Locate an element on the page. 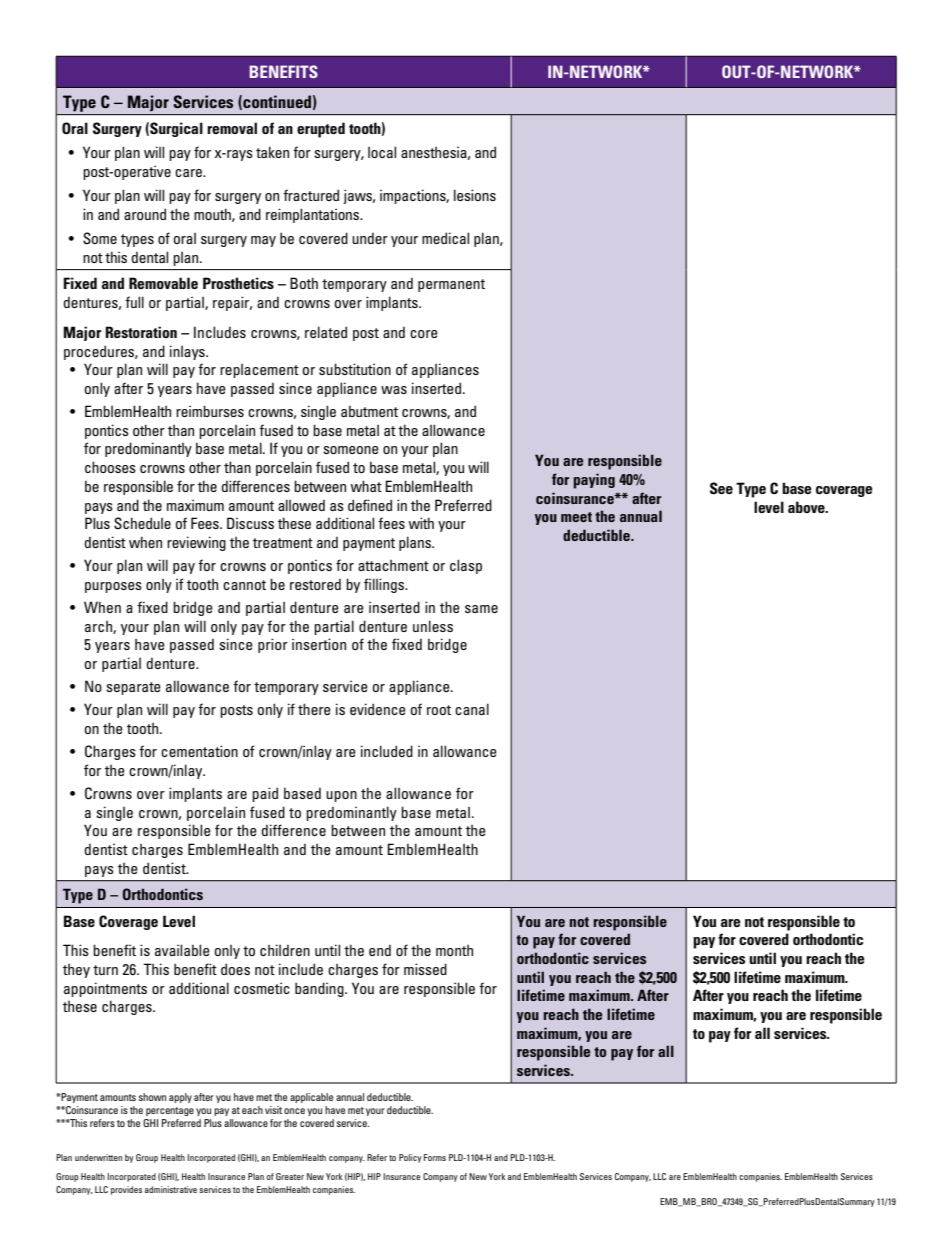 Image resolution: width=952 pixels, height=1233 pixels. around is located at coordinates (145, 214).
